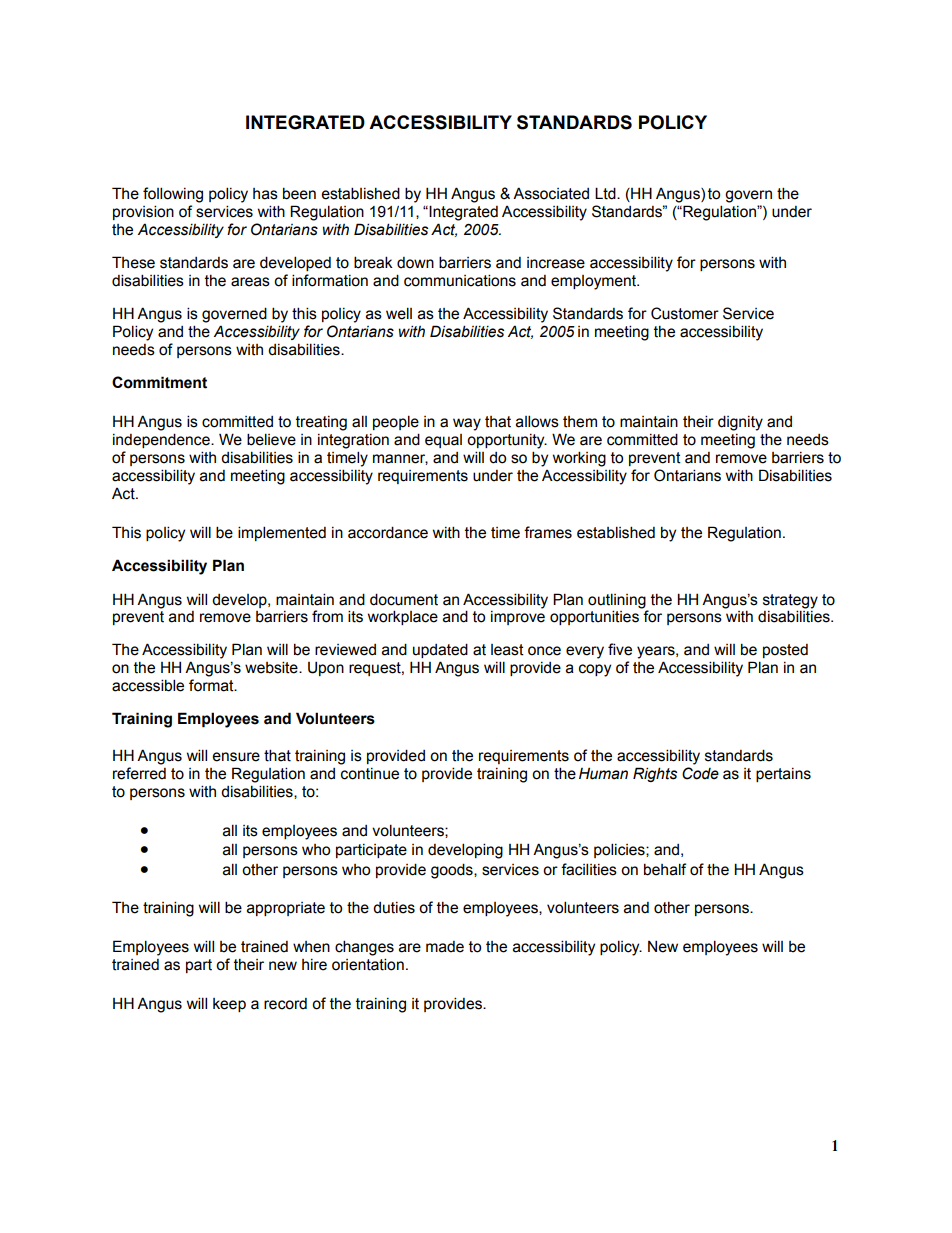 This screenshot has height=1233, width=952. Describe the element at coordinates (388, 532) in the screenshot. I see `accordance` at that location.
